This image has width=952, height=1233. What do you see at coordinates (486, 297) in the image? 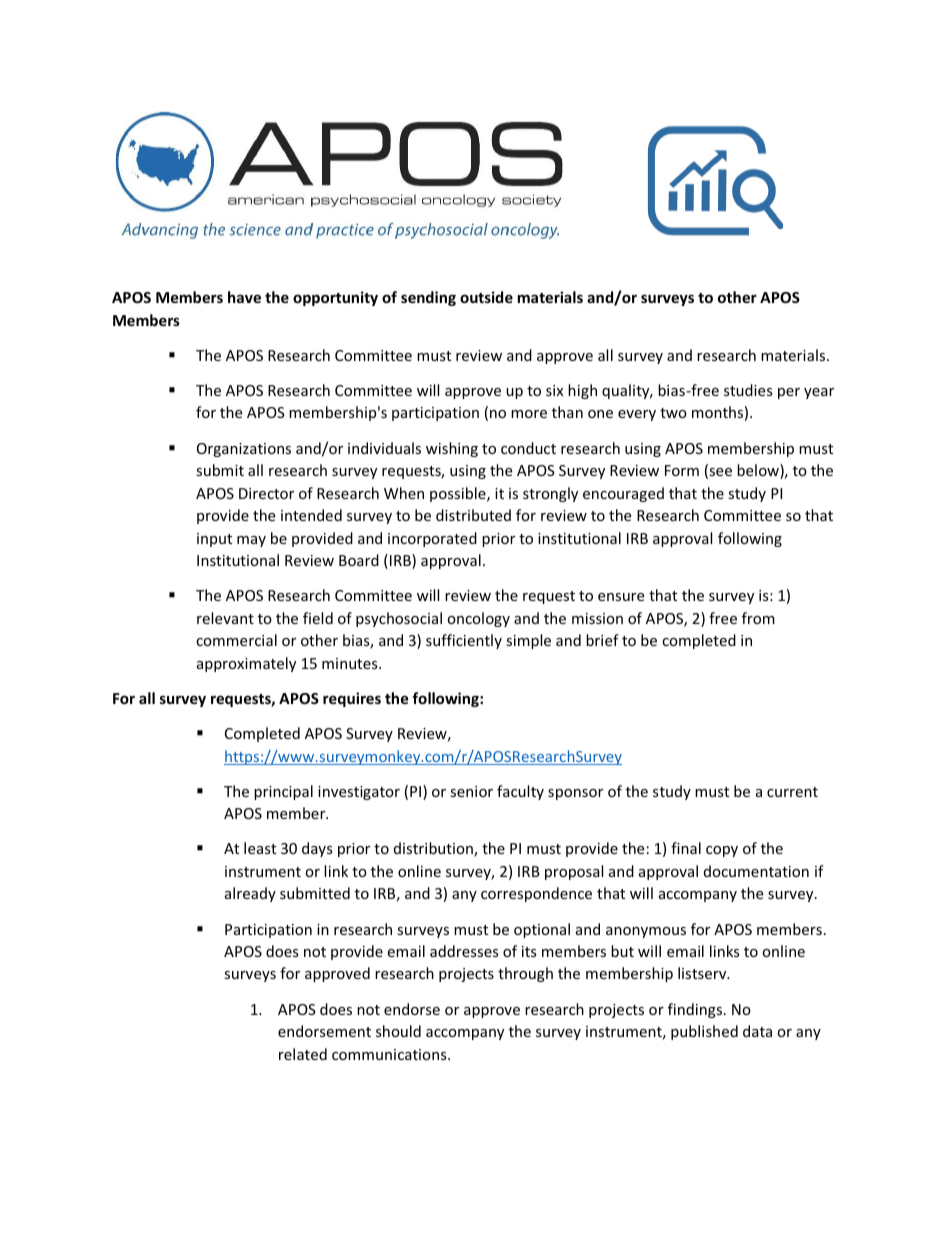
I see `outside` at bounding box center [486, 297].
